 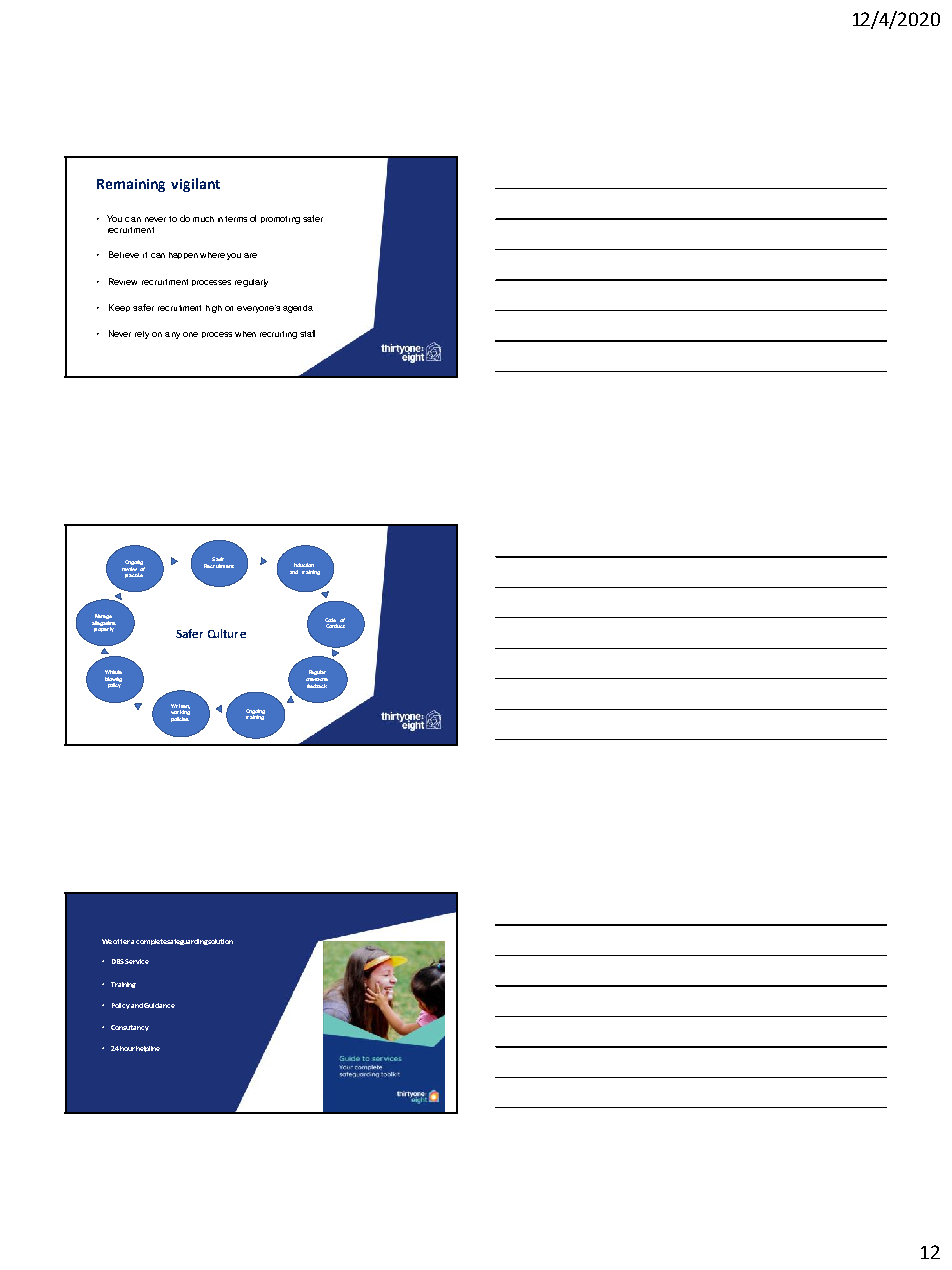 What do you see at coordinates (236, 219) in the page?
I see `terms` at bounding box center [236, 219].
